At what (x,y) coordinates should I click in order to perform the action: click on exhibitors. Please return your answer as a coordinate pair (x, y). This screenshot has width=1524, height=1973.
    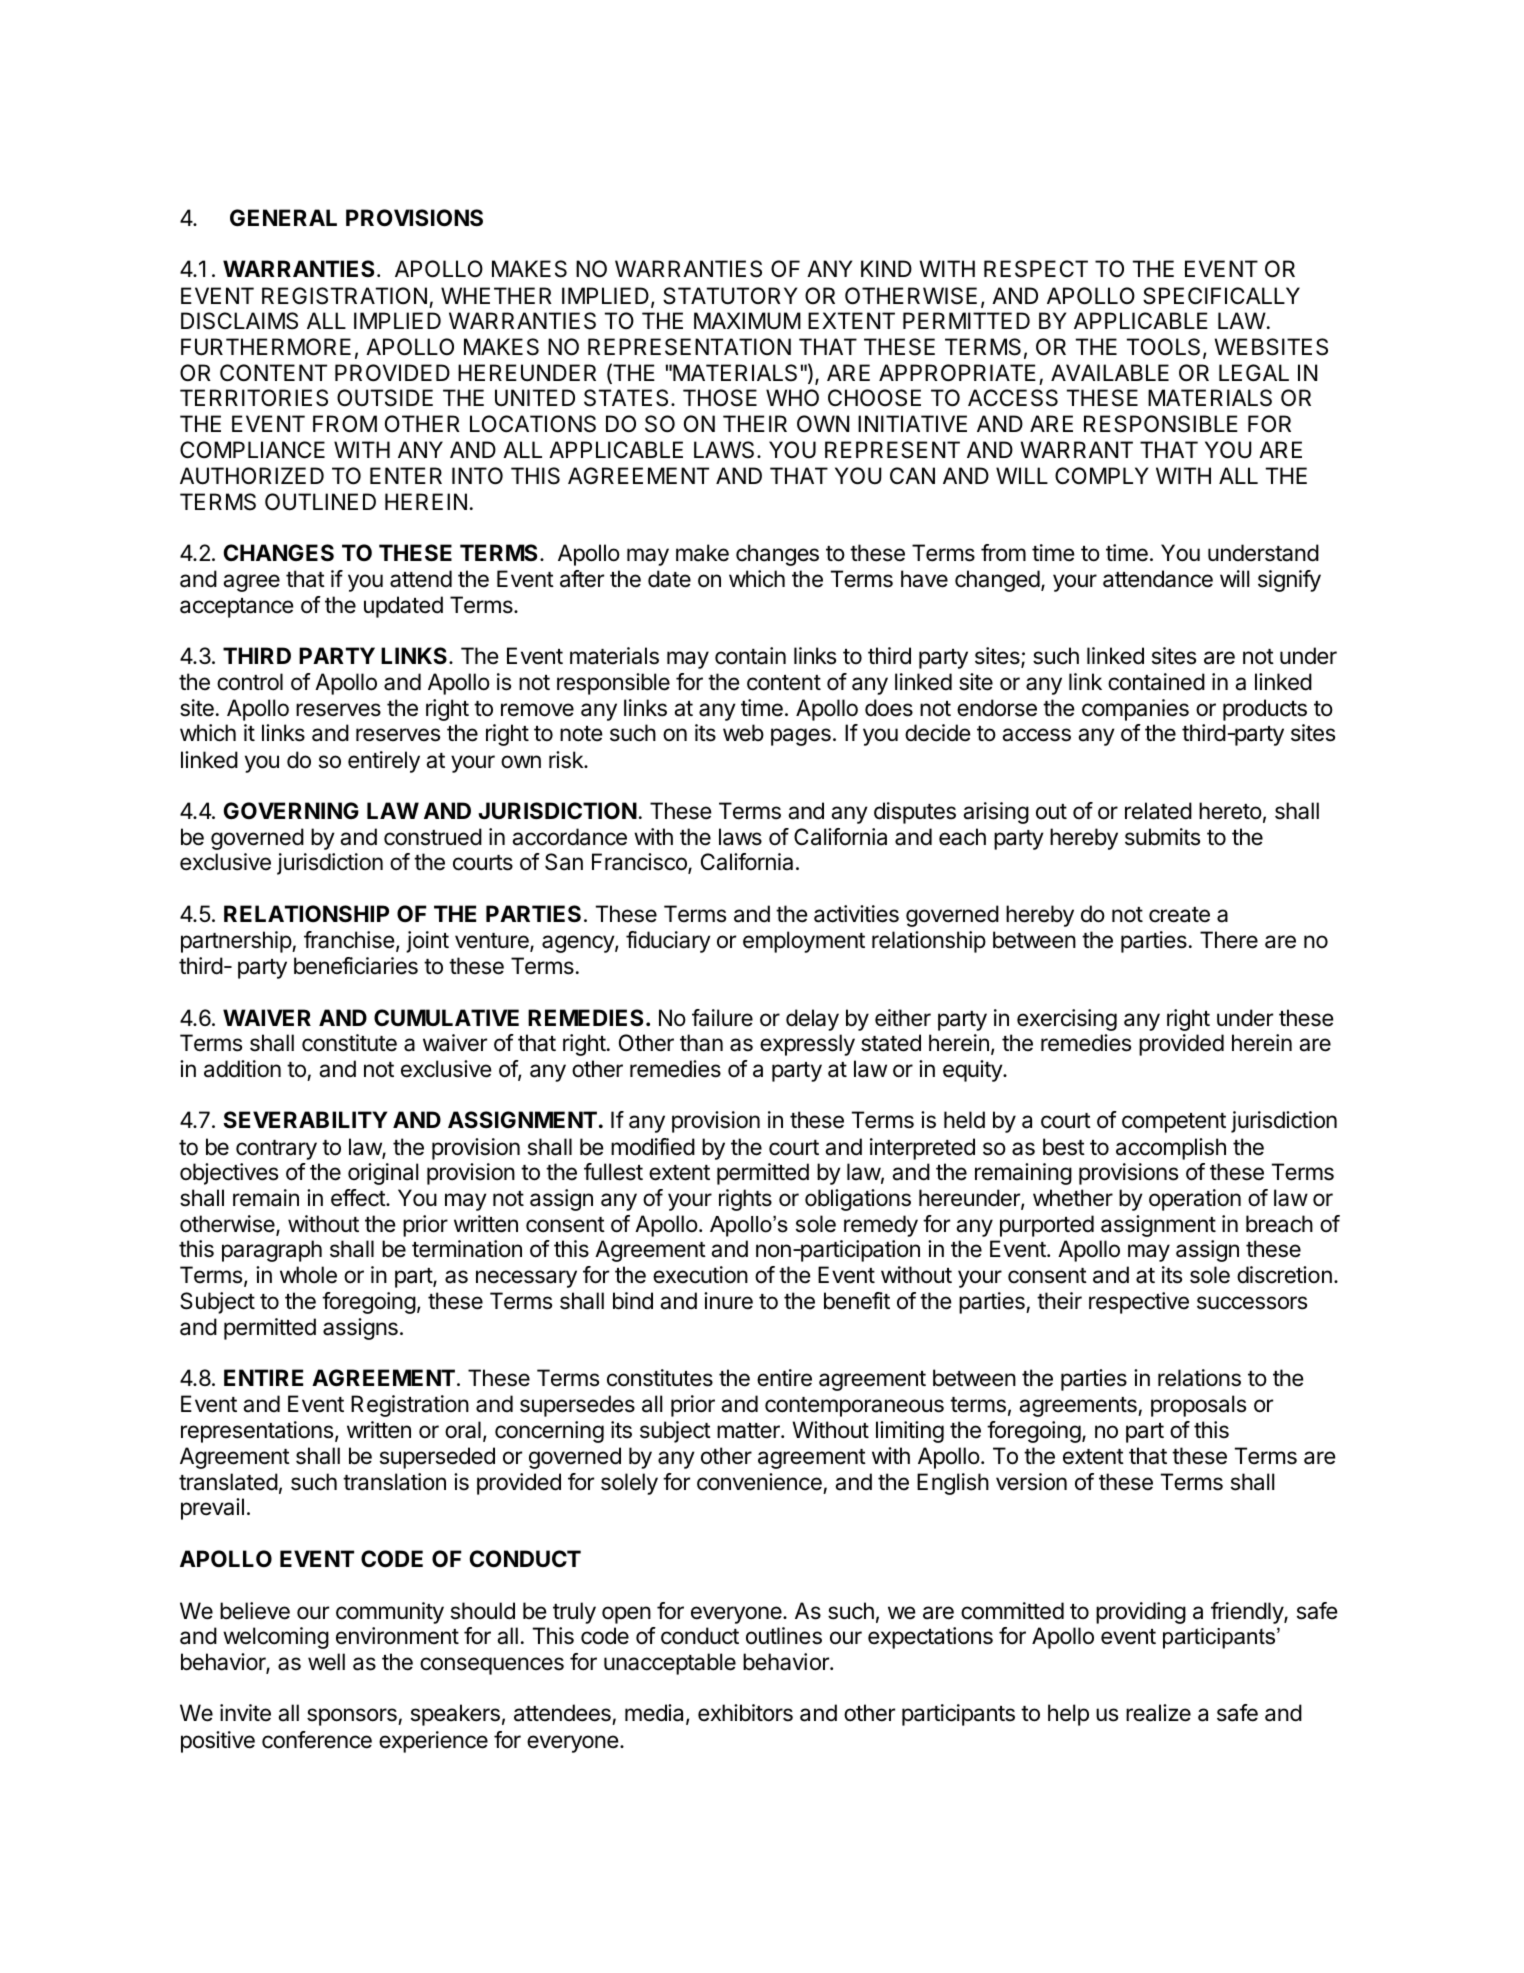
    Looking at the image, I should click on (745, 1713).
